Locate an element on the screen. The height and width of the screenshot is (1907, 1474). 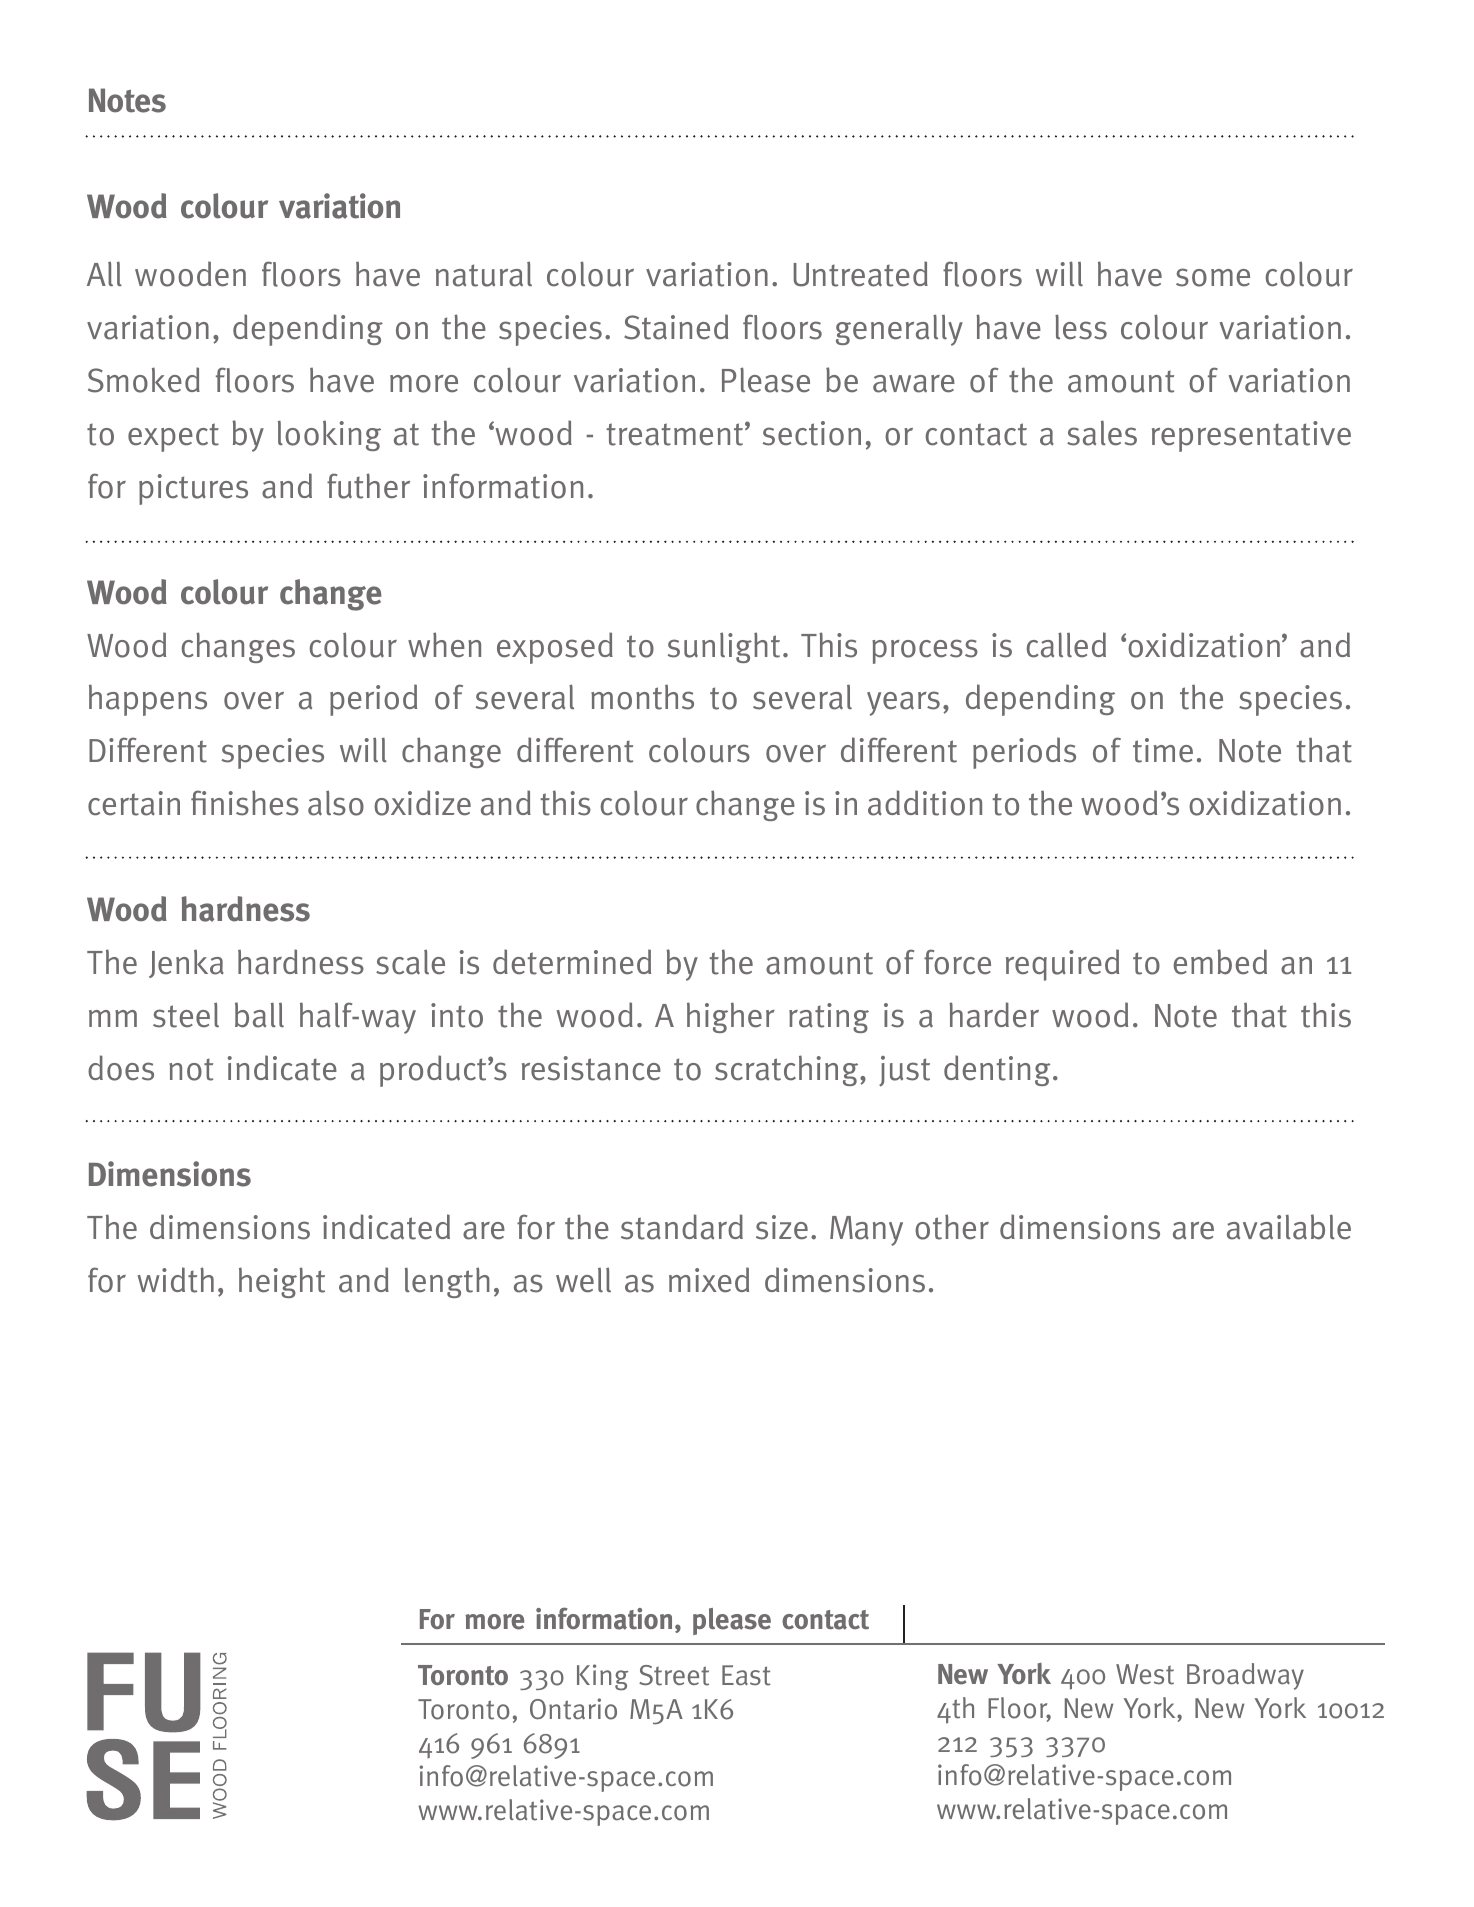
Ontario is located at coordinates (573, 1709).
